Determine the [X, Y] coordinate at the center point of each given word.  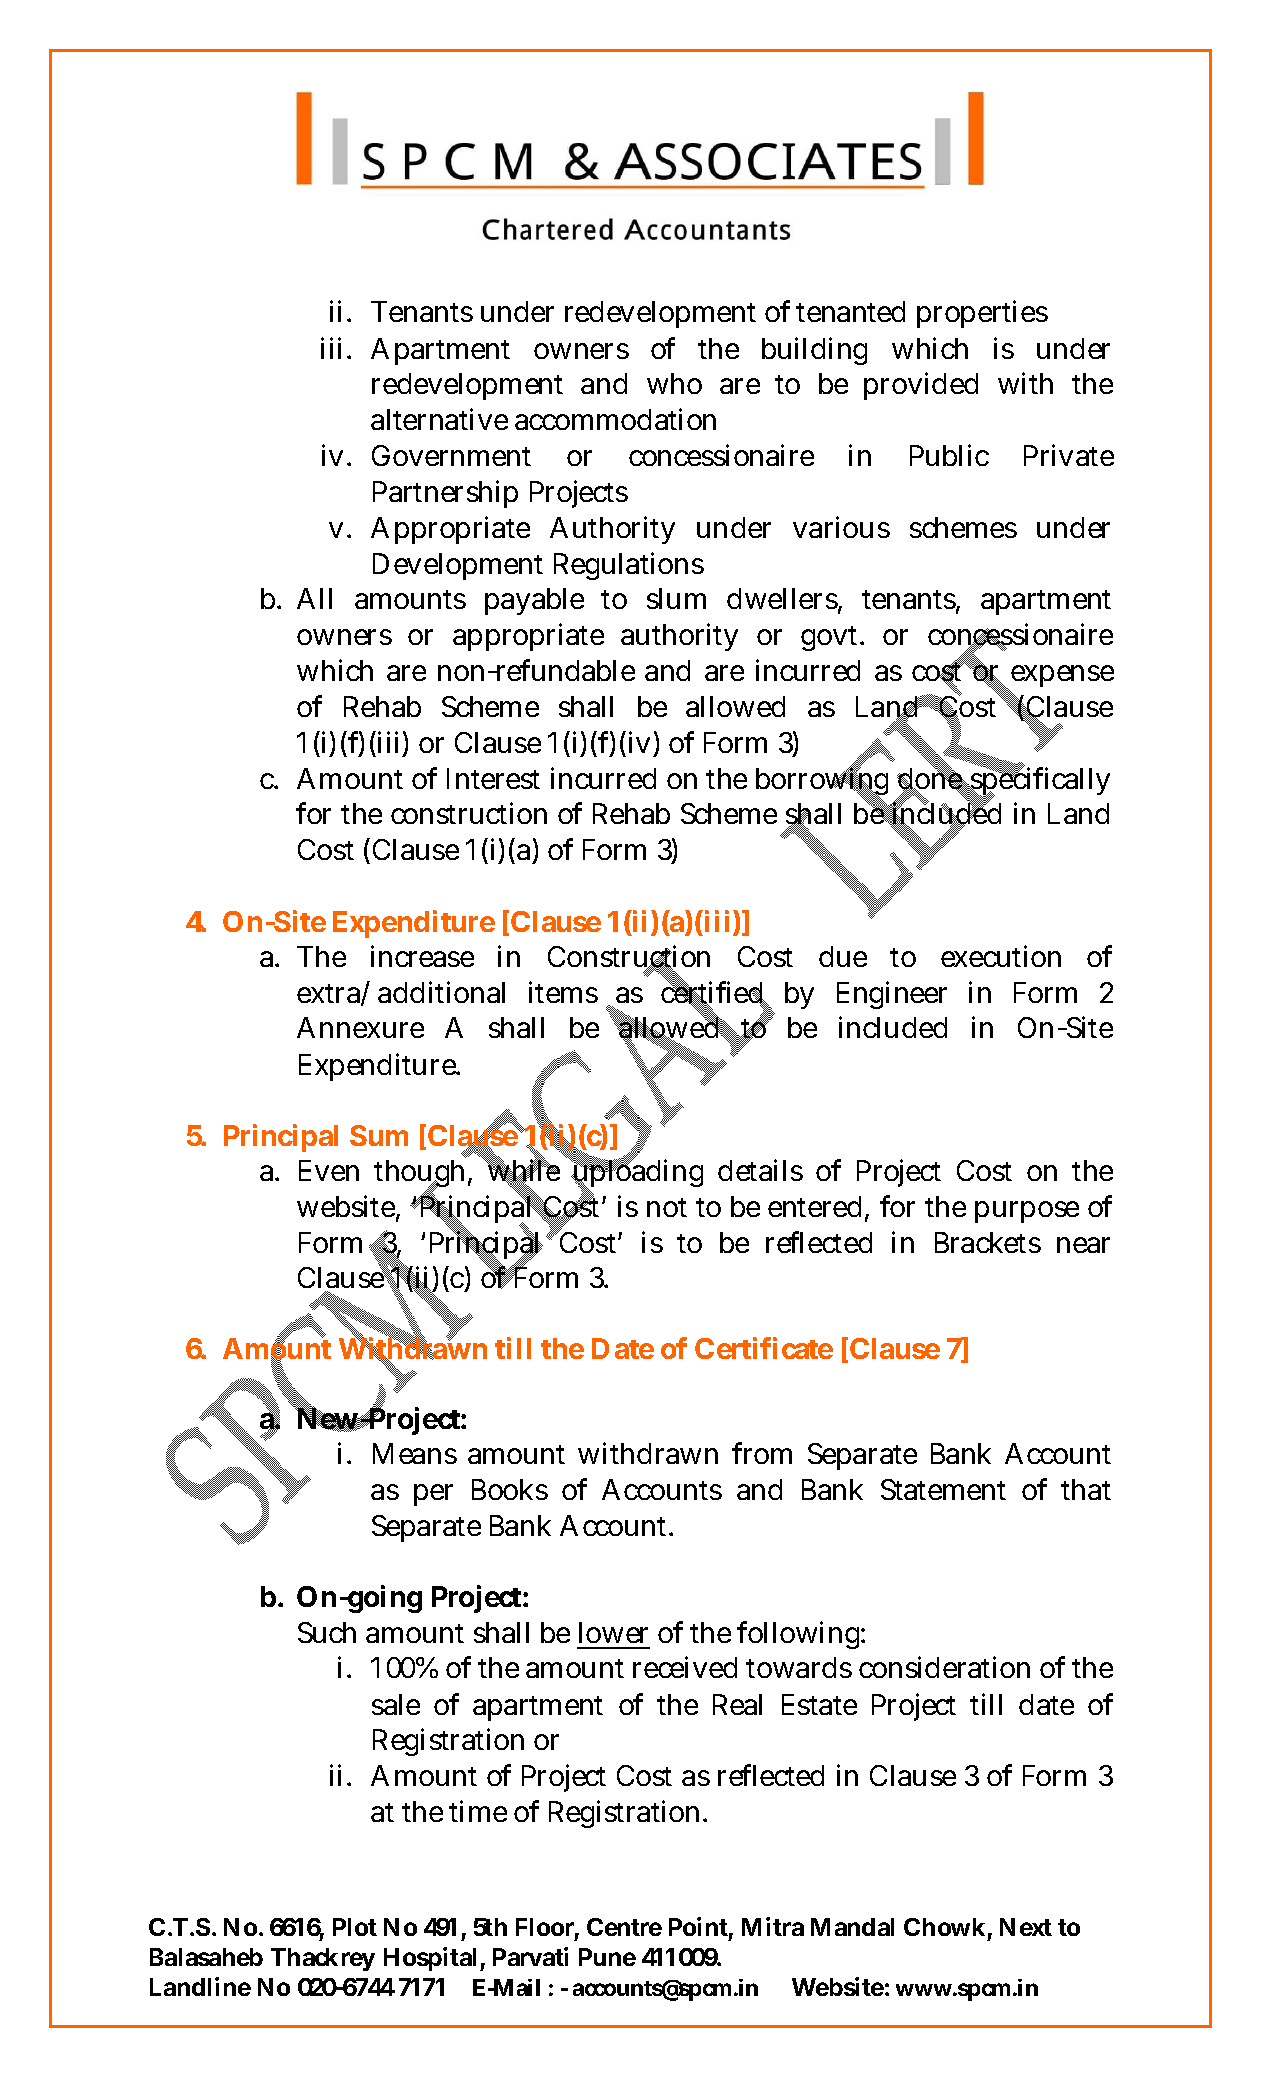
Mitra [773, 1926]
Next [1026, 1927]
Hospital [430, 1959]
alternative [439, 419]
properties [982, 314]
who [674, 383]
